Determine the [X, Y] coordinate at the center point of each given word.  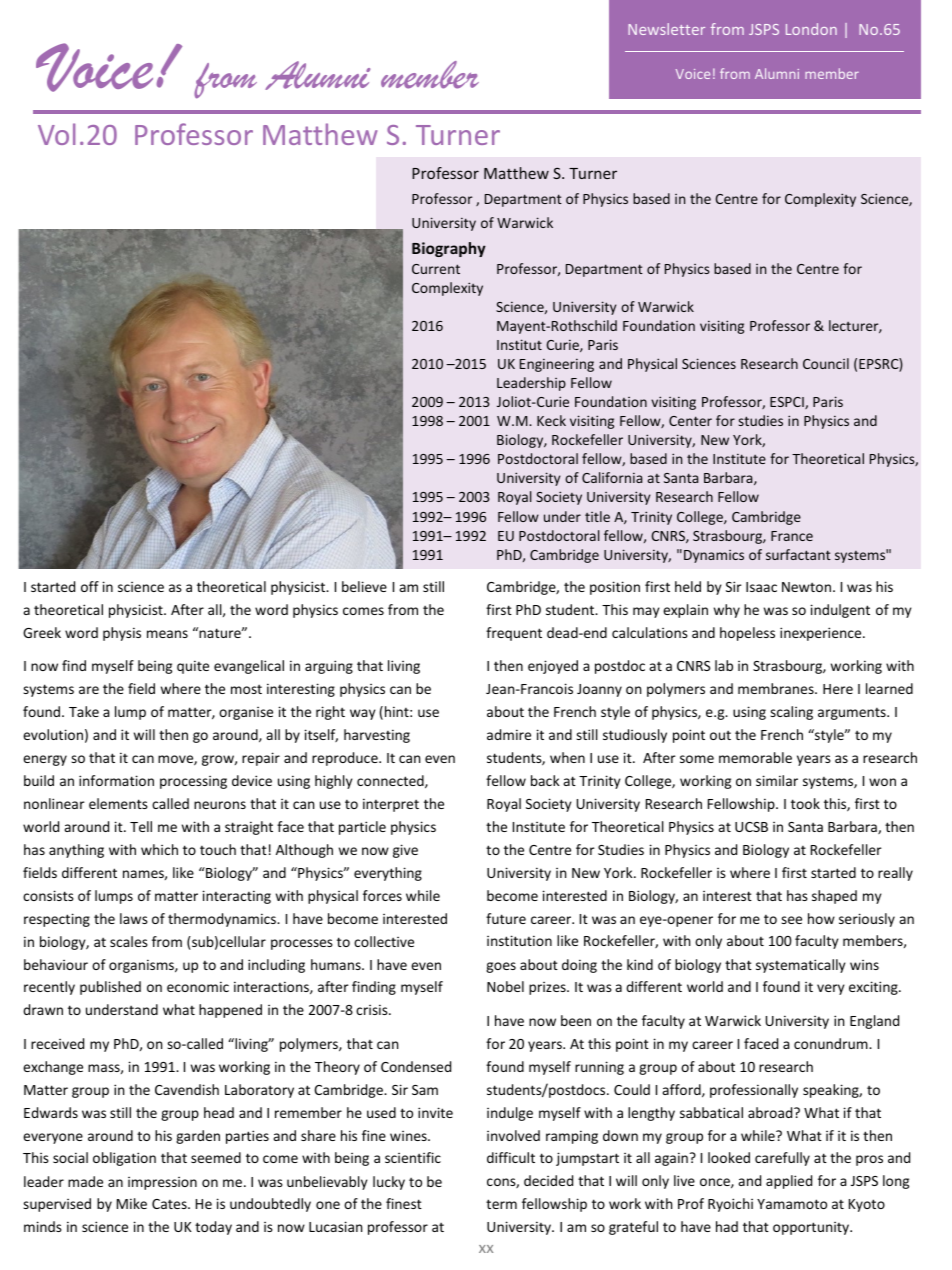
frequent [514, 634]
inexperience [822, 634]
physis [122, 634]
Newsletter [666, 29]
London [811, 29]
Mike [132, 1203]
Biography [449, 249]
